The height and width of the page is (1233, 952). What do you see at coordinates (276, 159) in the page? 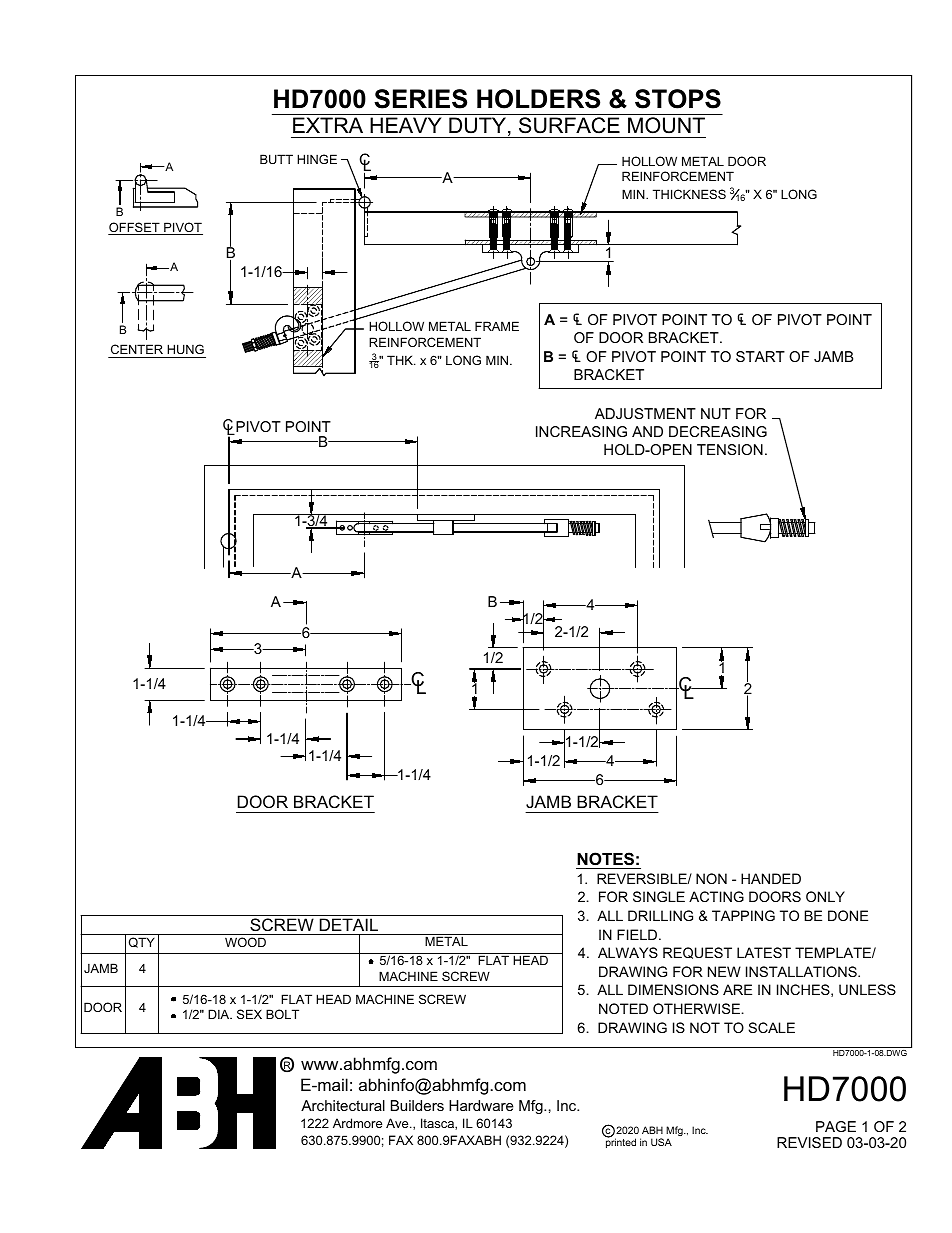
I see `BUTT` at bounding box center [276, 159].
